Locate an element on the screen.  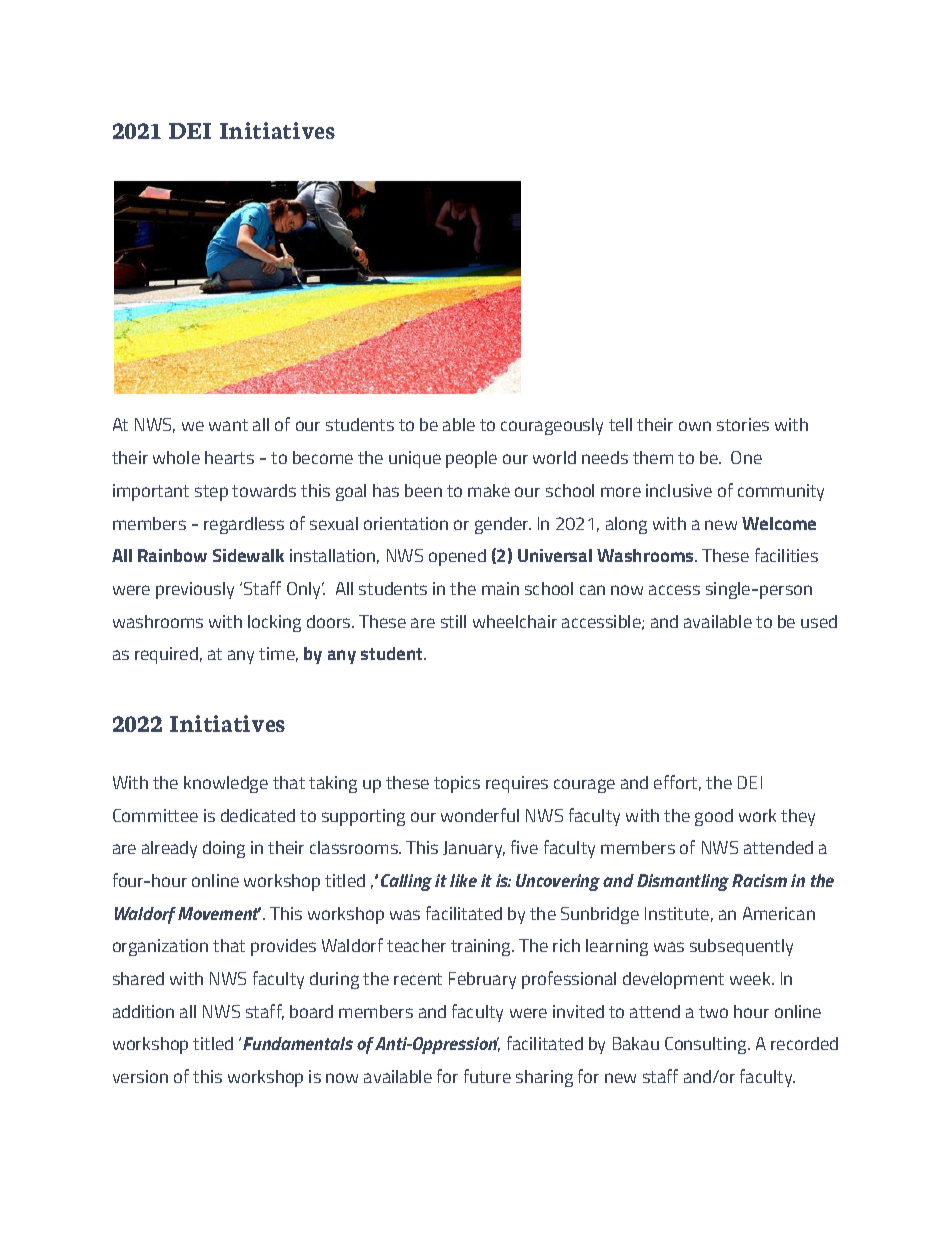
good is located at coordinates (714, 817).
